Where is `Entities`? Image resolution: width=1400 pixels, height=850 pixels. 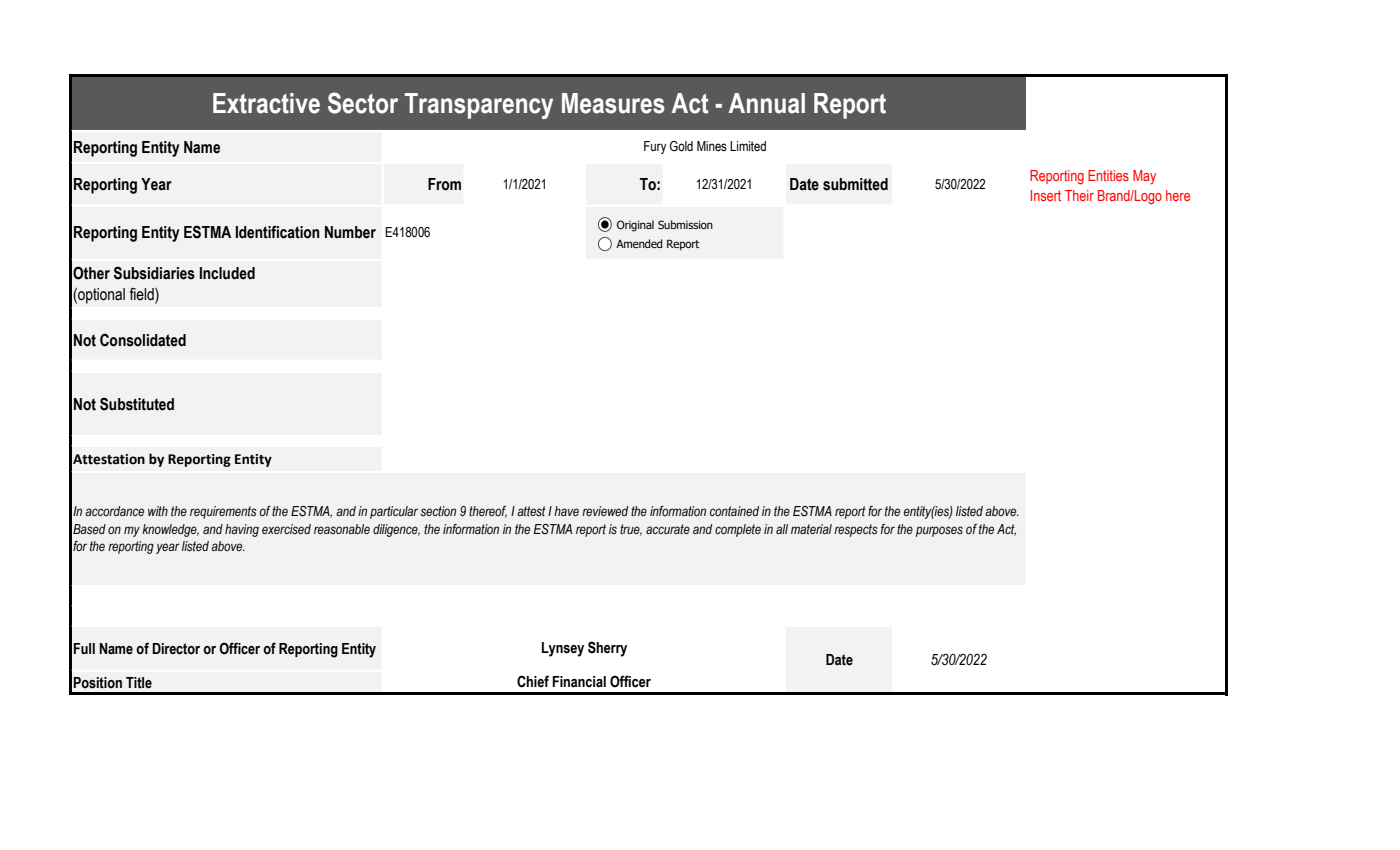 Entities is located at coordinates (1108, 175).
